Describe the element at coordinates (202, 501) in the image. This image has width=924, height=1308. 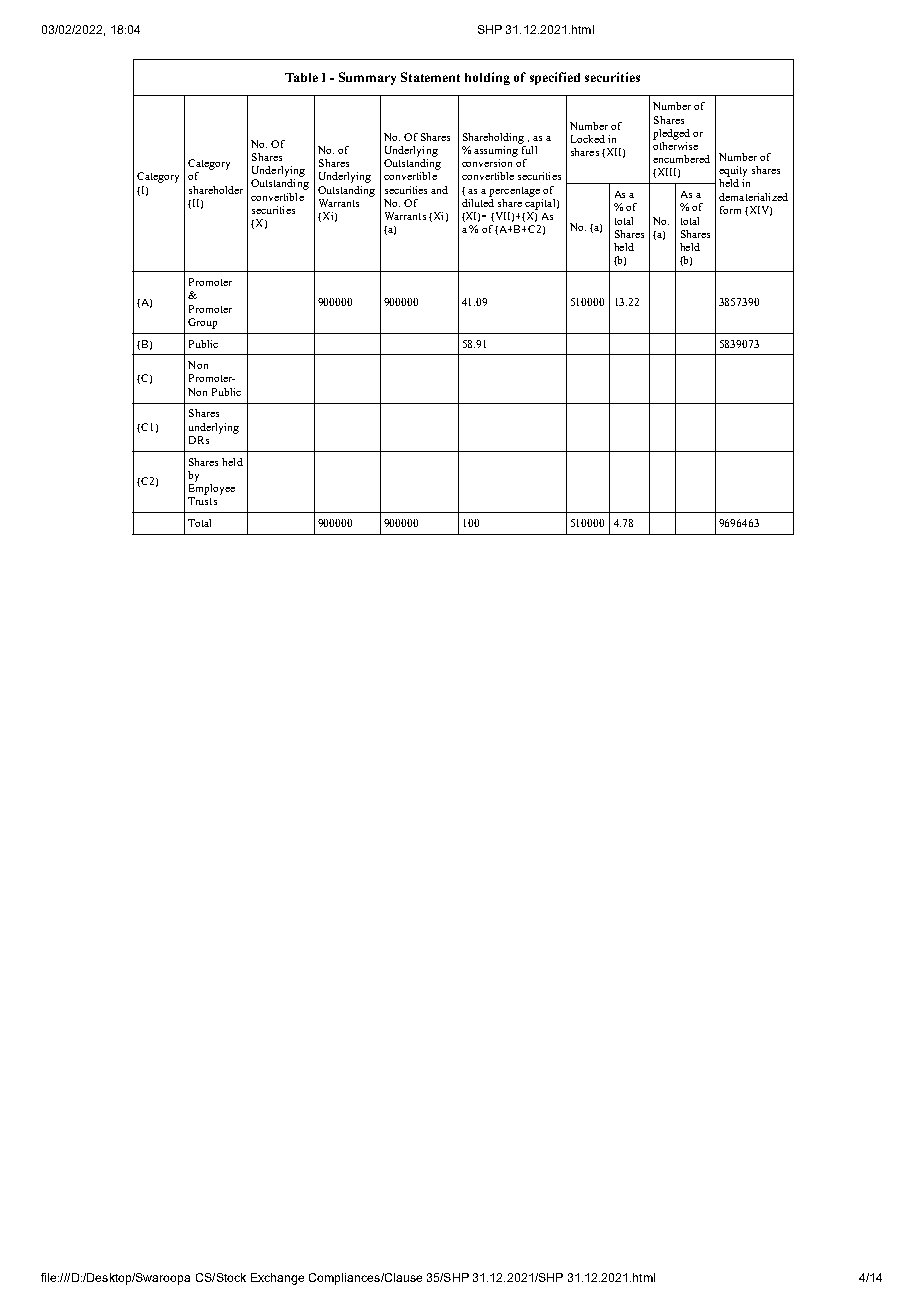
I see `Trusts` at that location.
